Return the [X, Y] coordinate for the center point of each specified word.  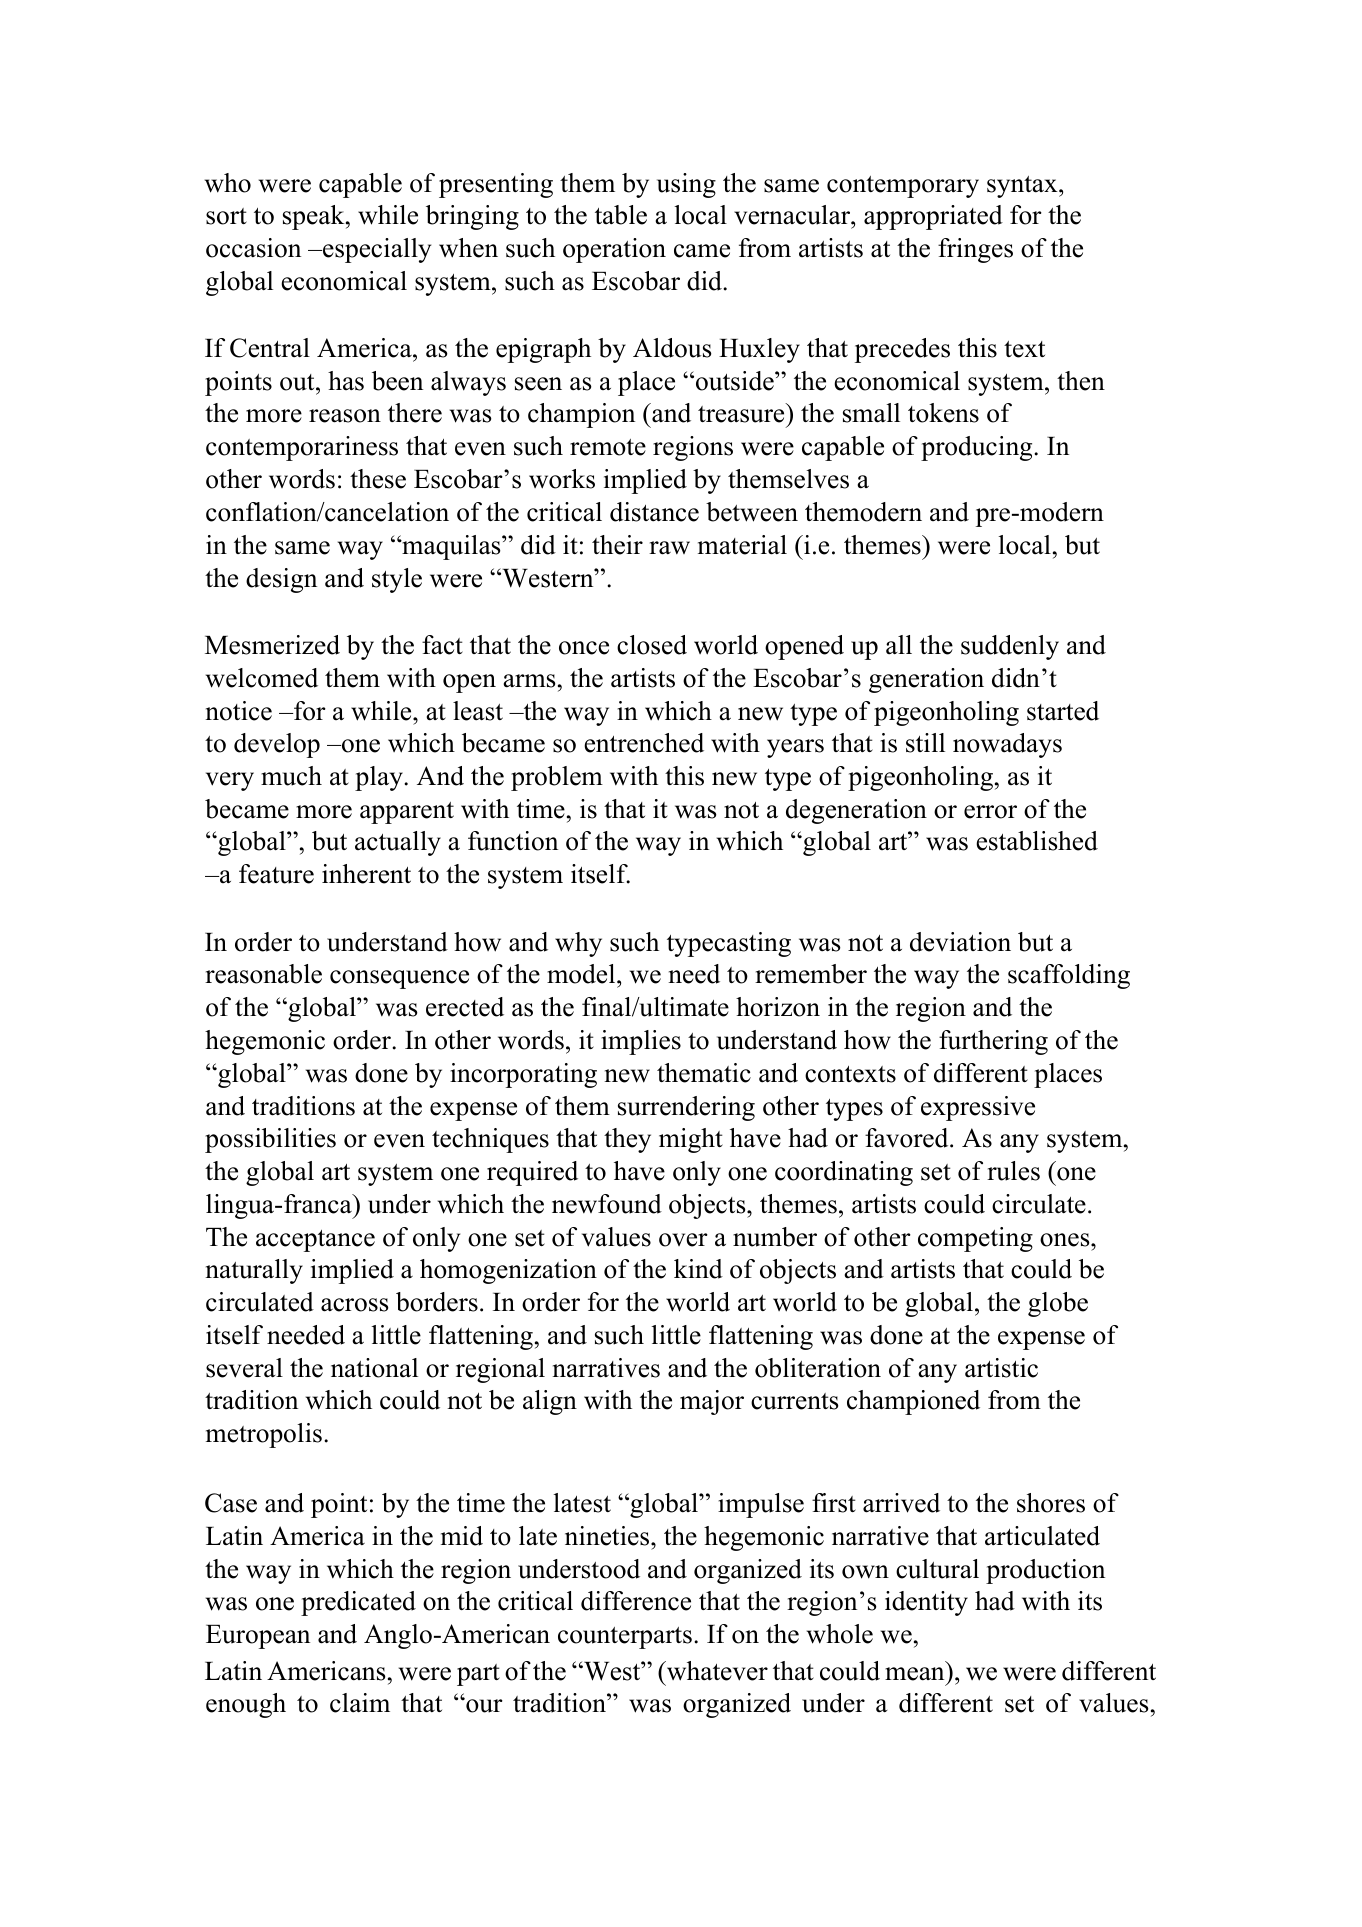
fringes [975, 250]
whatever [716, 1671]
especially [376, 250]
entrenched [644, 743]
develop [277, 745]
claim [360, 1703]
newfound [607, 1204]
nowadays [1007, 745]
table [621, 215]
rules [1013, 1171]
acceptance [315, 1241]
